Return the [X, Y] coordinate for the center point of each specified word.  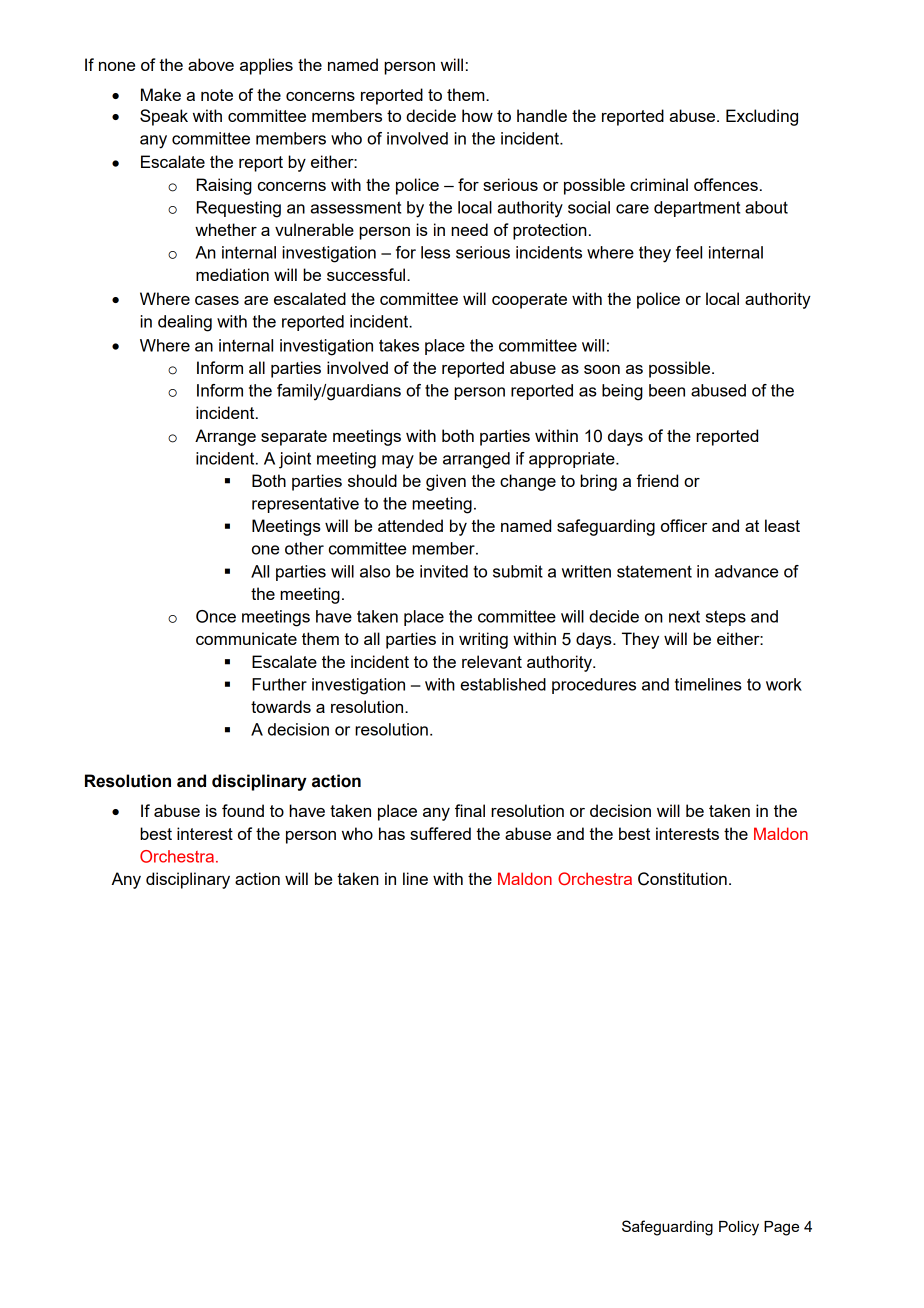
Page [781, 1228]
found [243, 810]
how [477, 115]
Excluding [762, 117]
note [217, 95]
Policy [739, 1228]
